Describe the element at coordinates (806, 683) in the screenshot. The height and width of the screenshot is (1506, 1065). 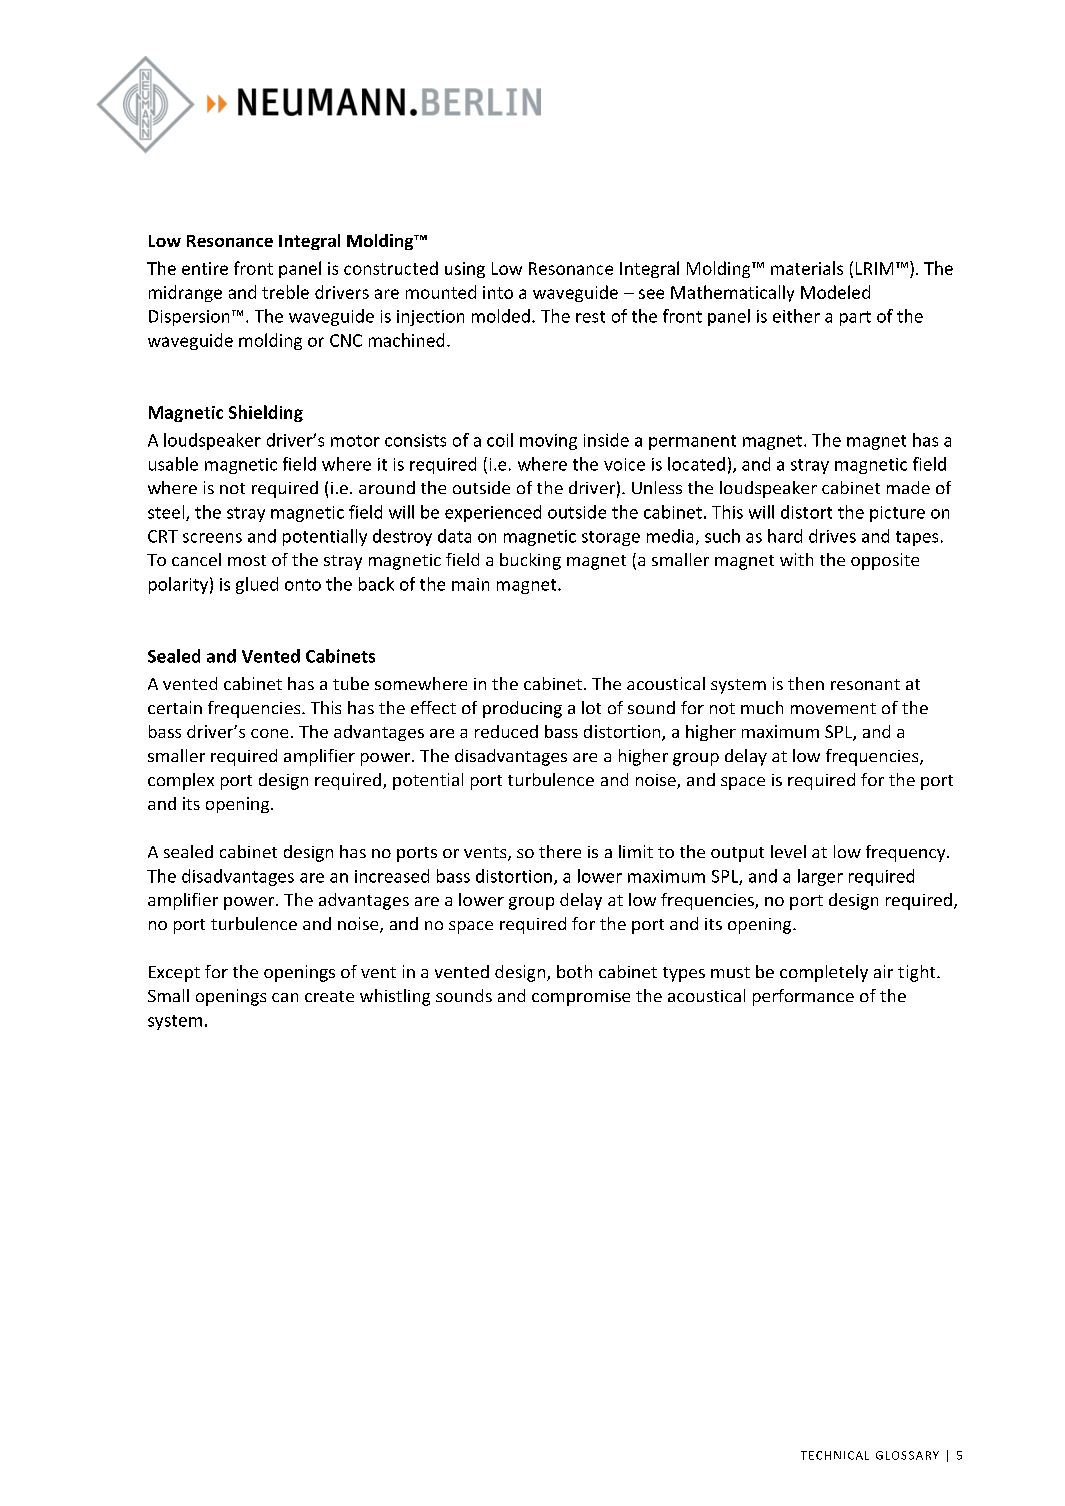
I see `then` at that location.
